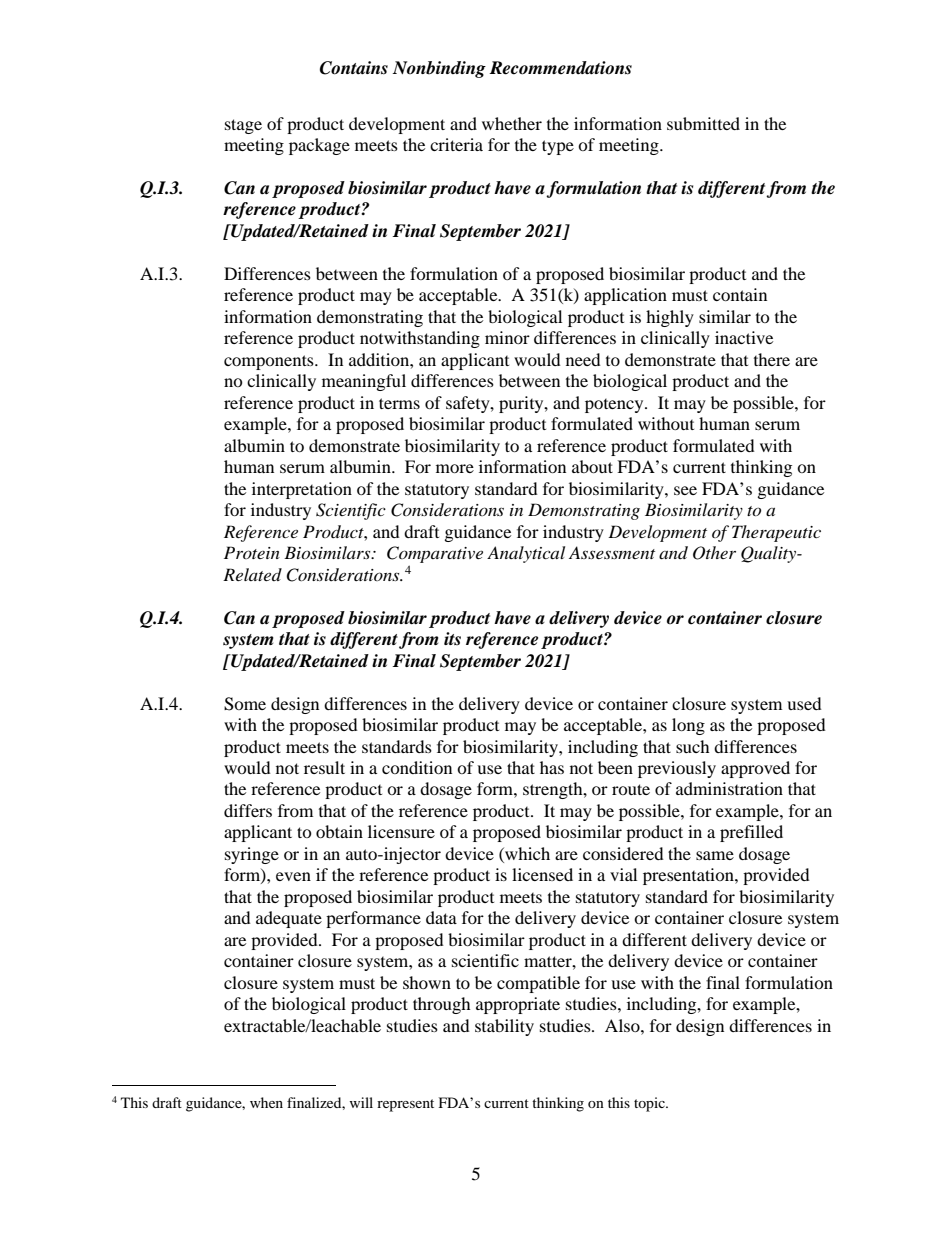 The width and height of the document is (952, 1233). What do you see at coordinates (270, 362) in the document?
I see `components` at bounding box center [270, 362].
